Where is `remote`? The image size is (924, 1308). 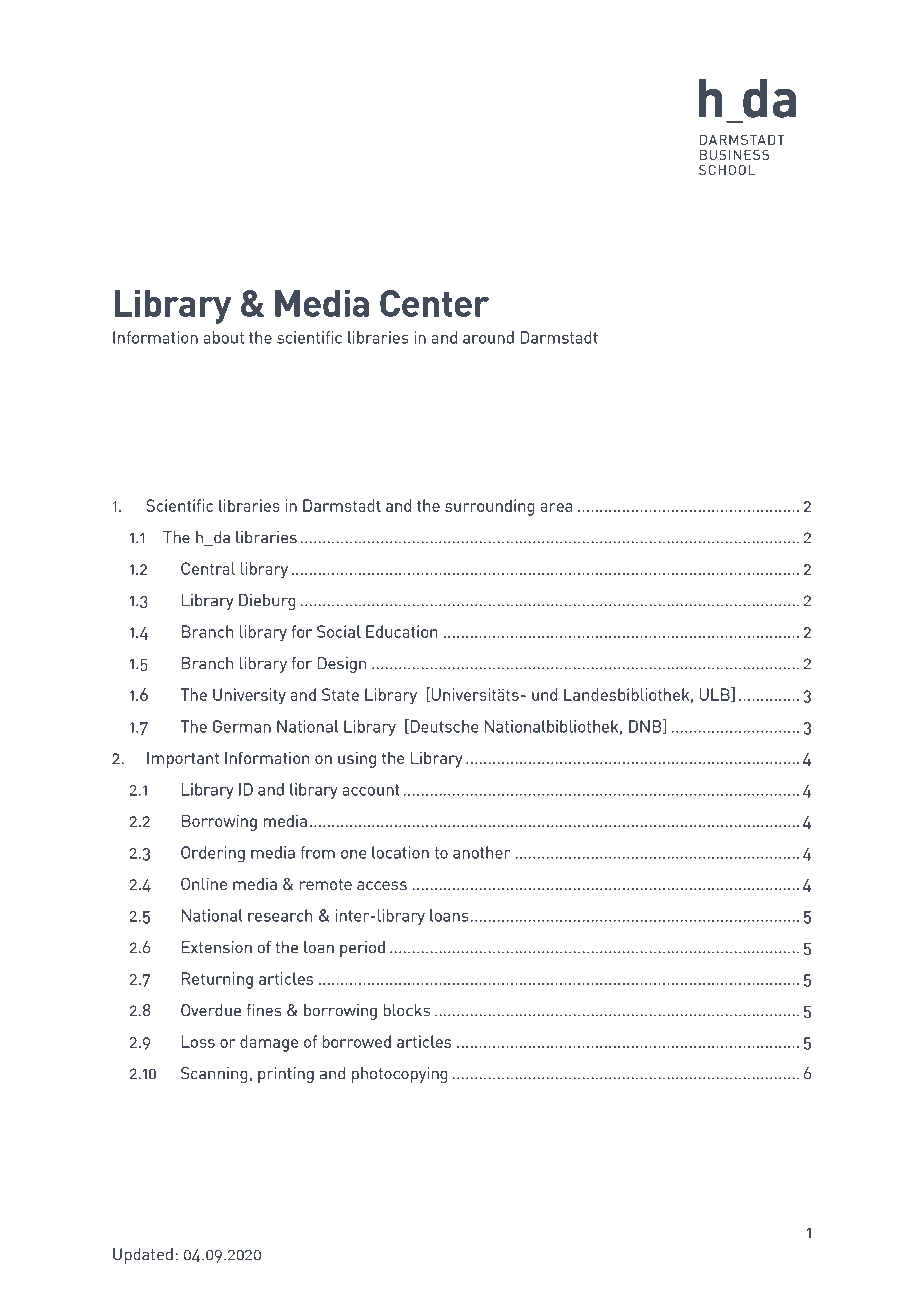
remote is located at coordinates (326, 884).
